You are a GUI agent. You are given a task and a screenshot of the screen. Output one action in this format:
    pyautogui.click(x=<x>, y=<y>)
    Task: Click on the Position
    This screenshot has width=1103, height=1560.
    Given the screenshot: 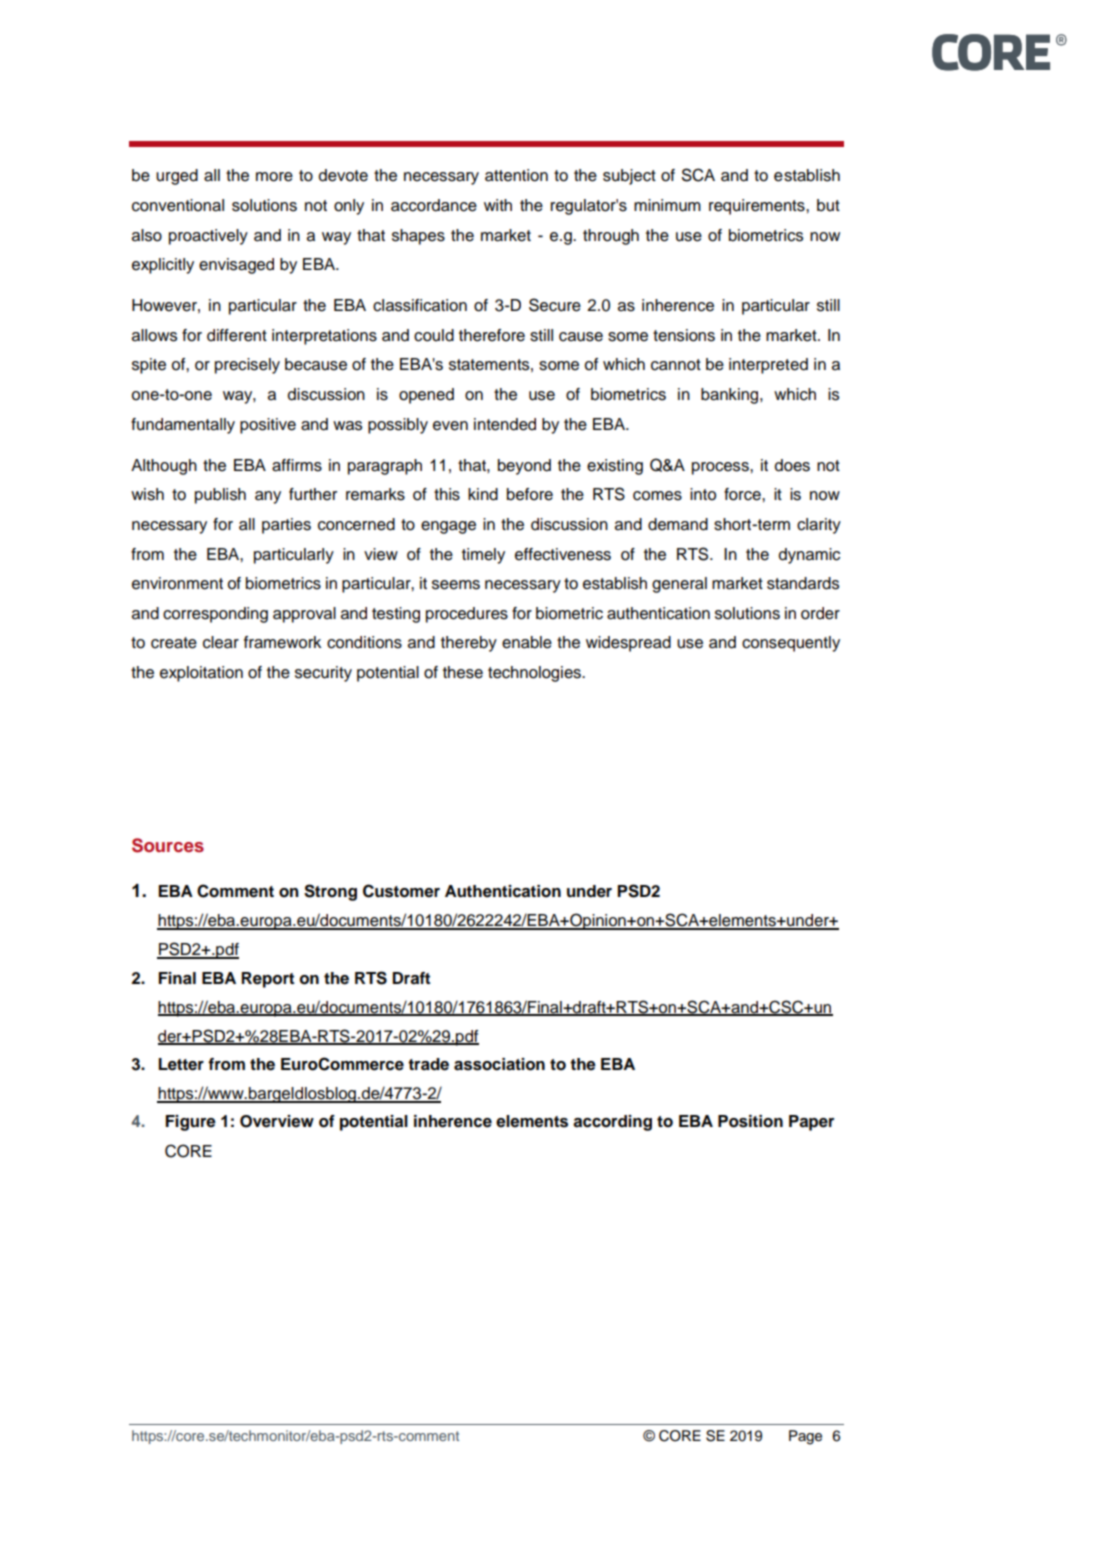 What is the action you would take?
    pyautogui.click(x=750, y=1121)
